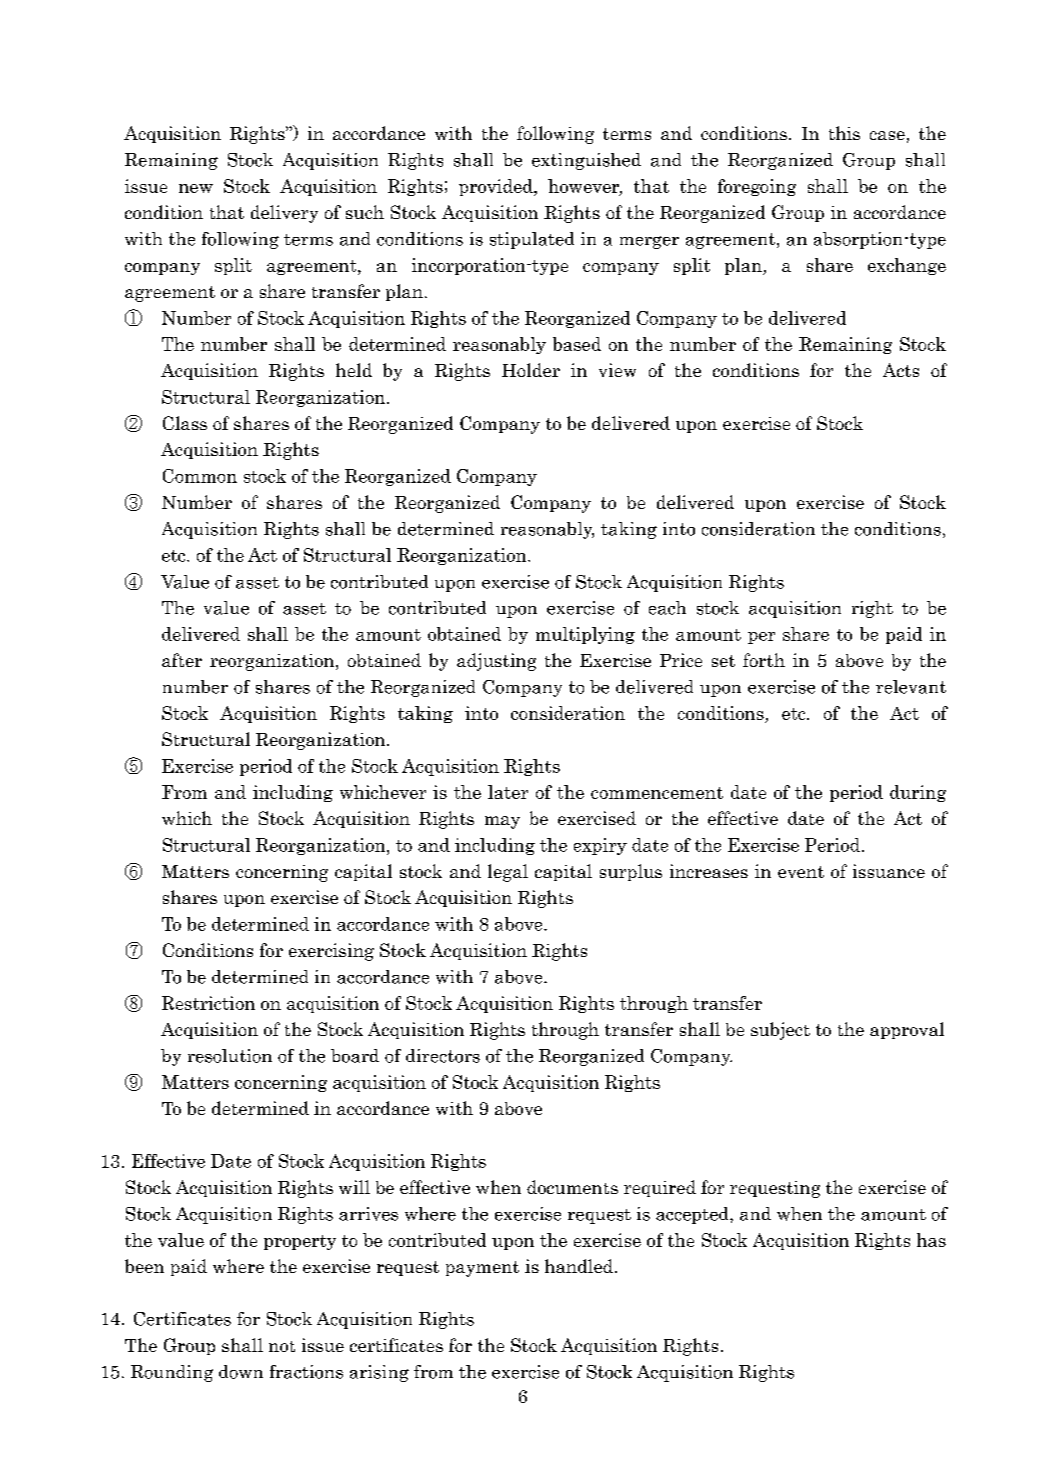 This image has width=1046, height=1479. I want to click on after, so click(182, 660).
